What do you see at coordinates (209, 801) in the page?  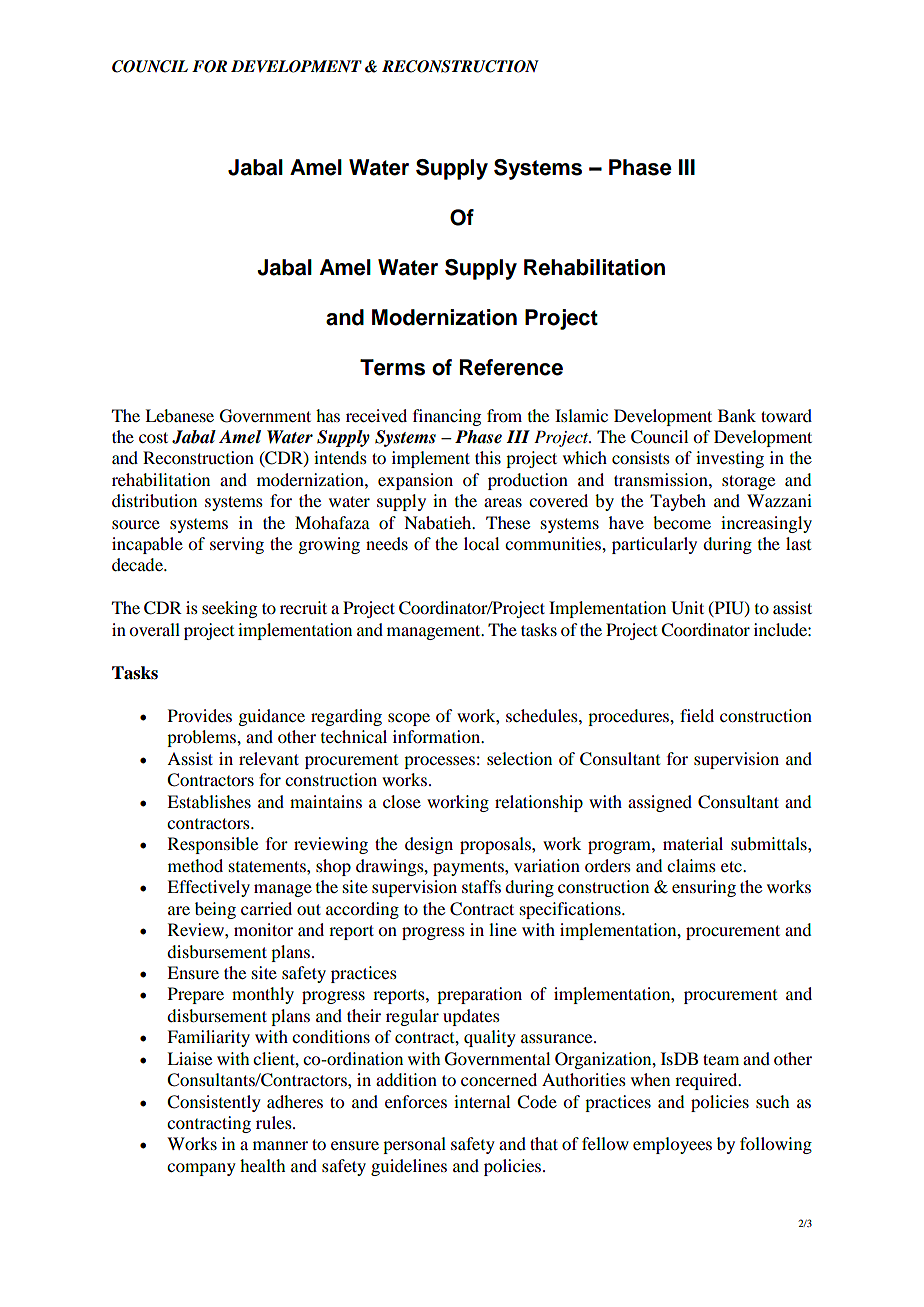 I see `Establishes` at bounding box center [209, 801].
